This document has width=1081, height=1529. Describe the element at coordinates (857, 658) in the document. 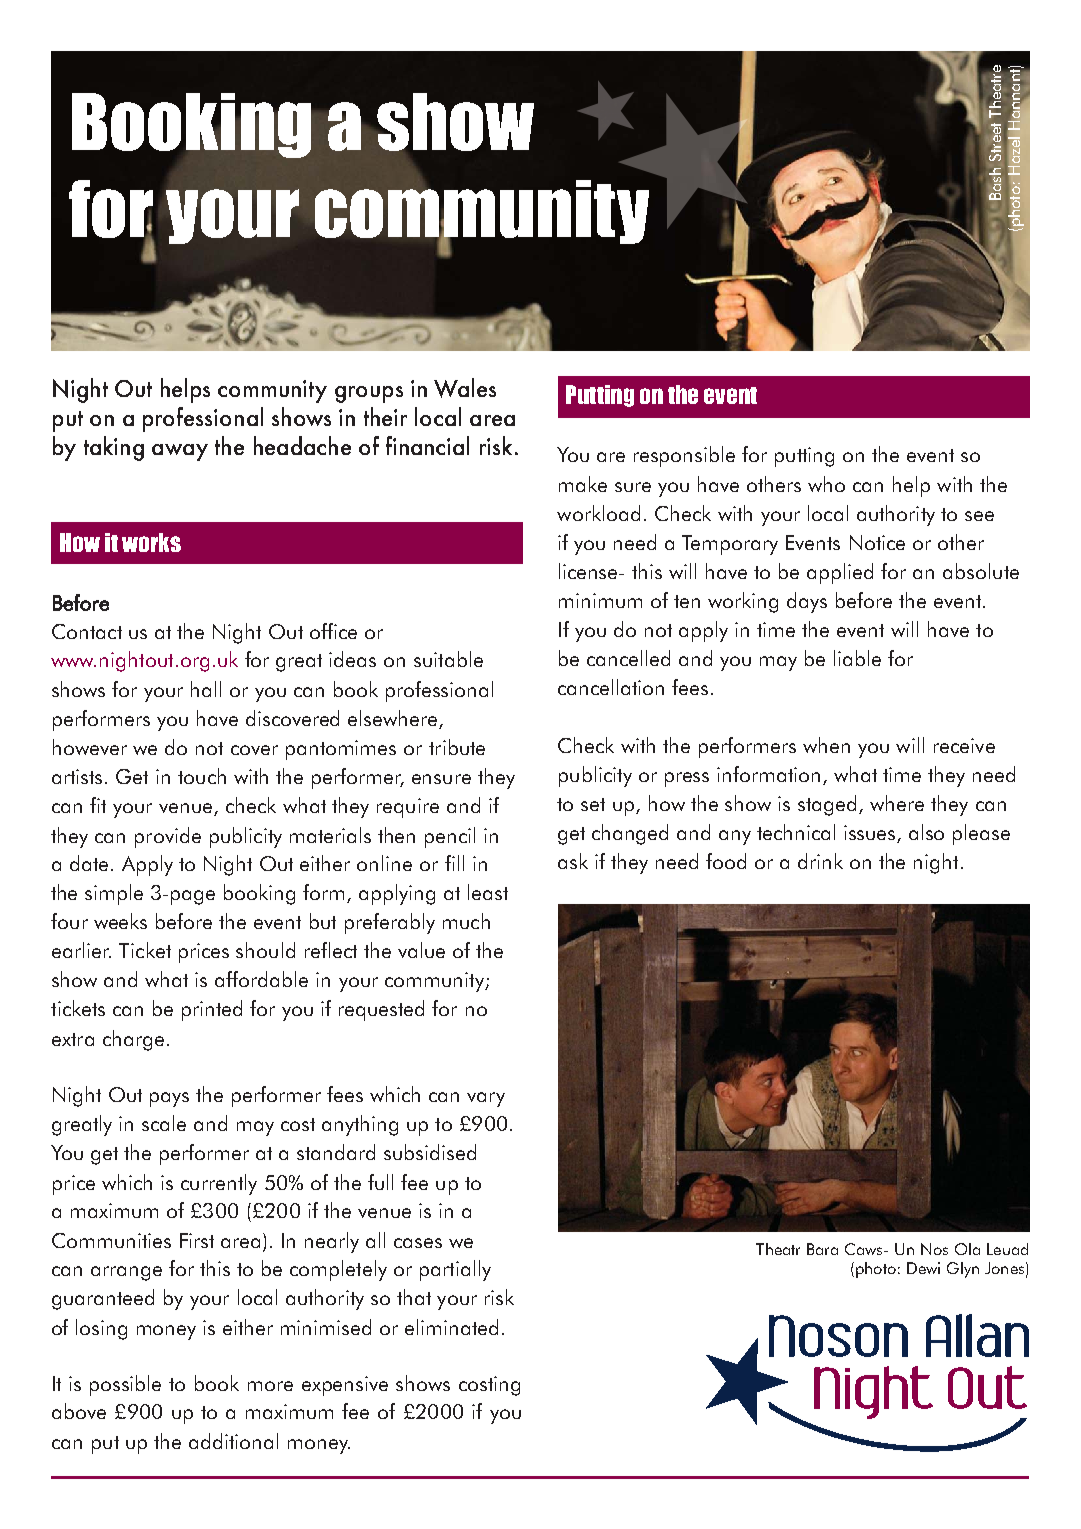

I see `liable` at that location.
